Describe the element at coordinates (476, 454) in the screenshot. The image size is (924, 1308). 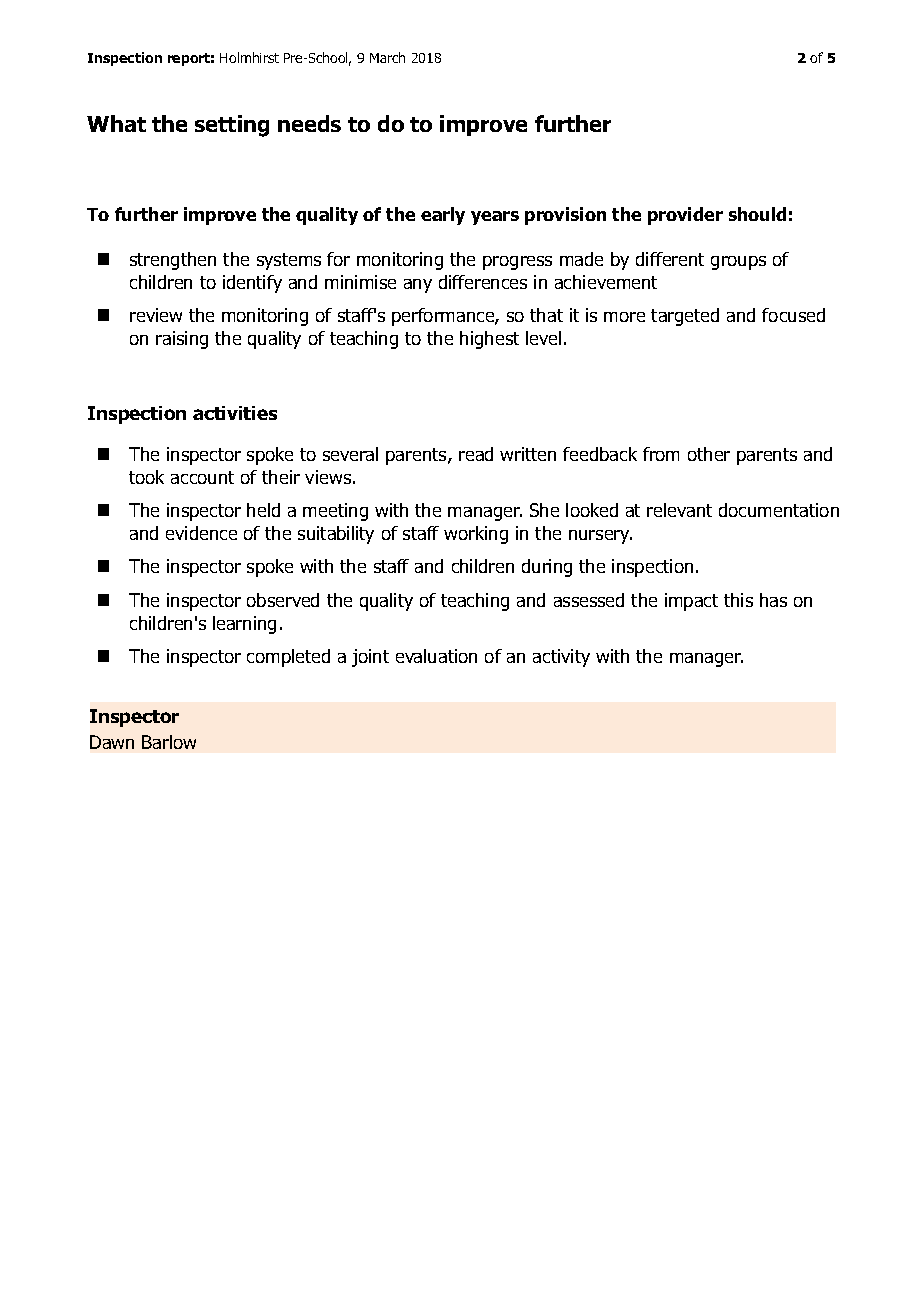
I see `read` at that location.
